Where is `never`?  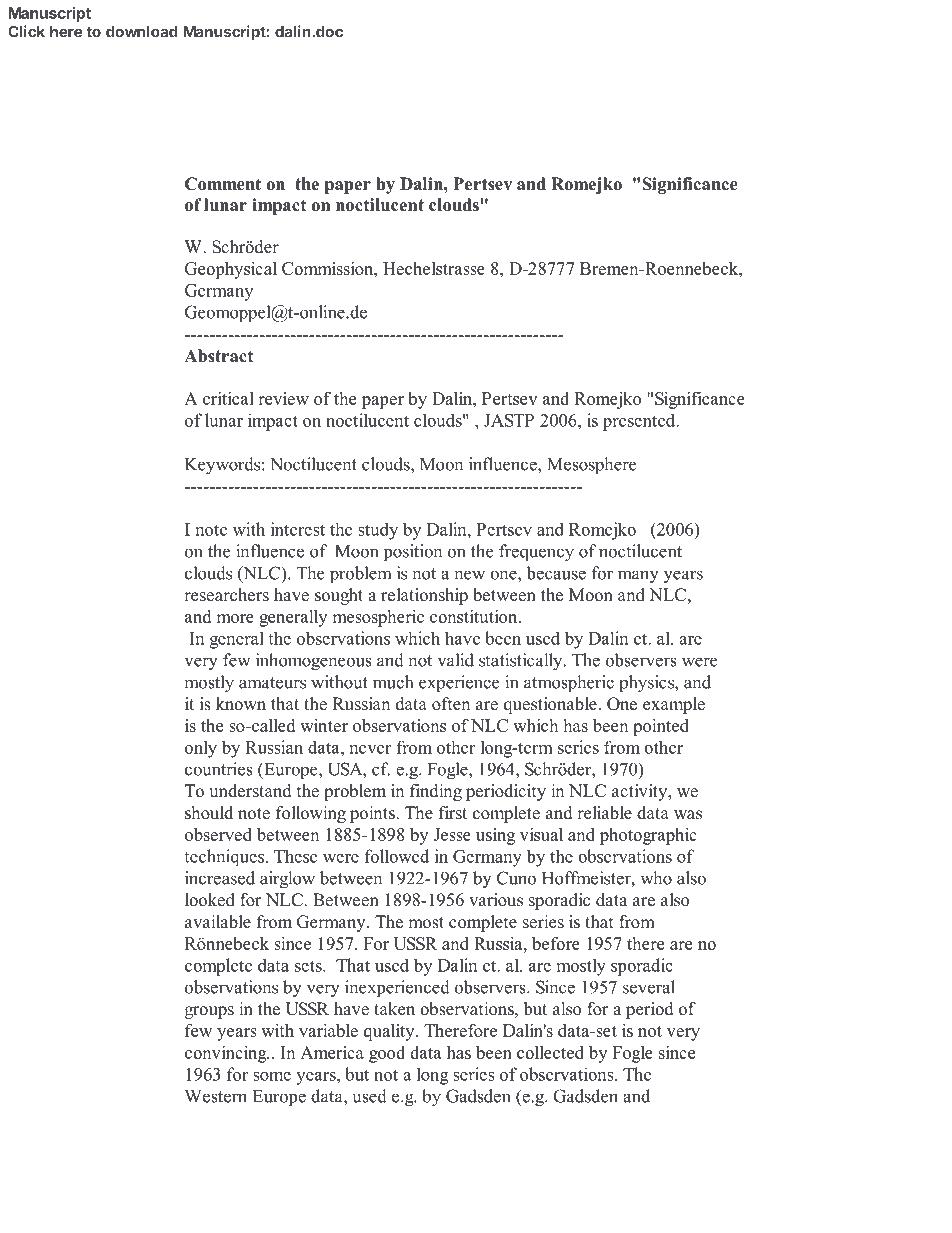 never is located at coordinates (370, 749).
